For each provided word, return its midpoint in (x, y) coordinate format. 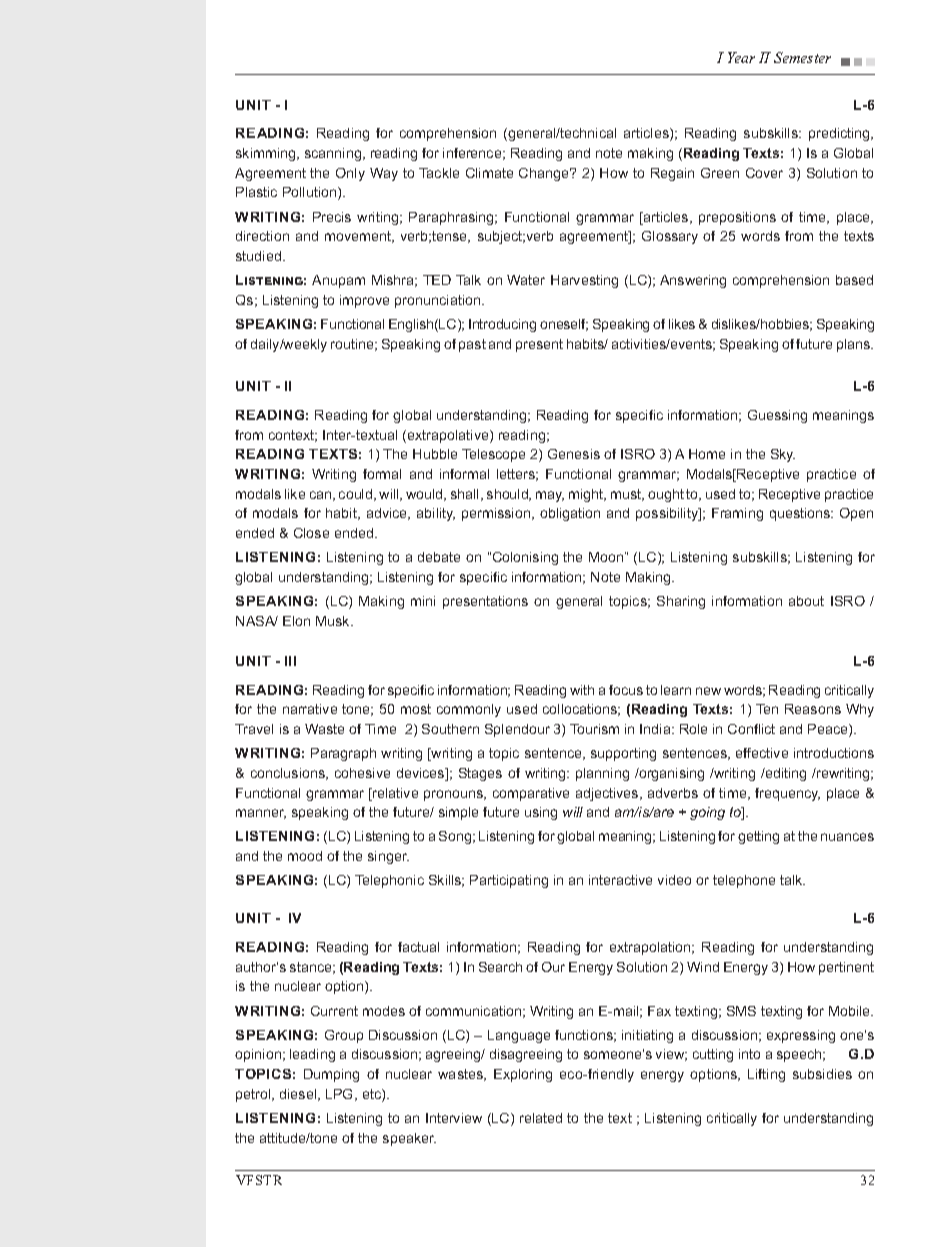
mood (305, 856)
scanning (334, 154)
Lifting (766, 1075)
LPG (341, 1095)
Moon (607, 557)
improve (364, 301)
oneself (564, 325)
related (541, 1118)
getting (758, 837)
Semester (802, 57)
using (541, 813)
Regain (672, 174)
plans (855, 345)
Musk (334, 621)
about (806, 601)
